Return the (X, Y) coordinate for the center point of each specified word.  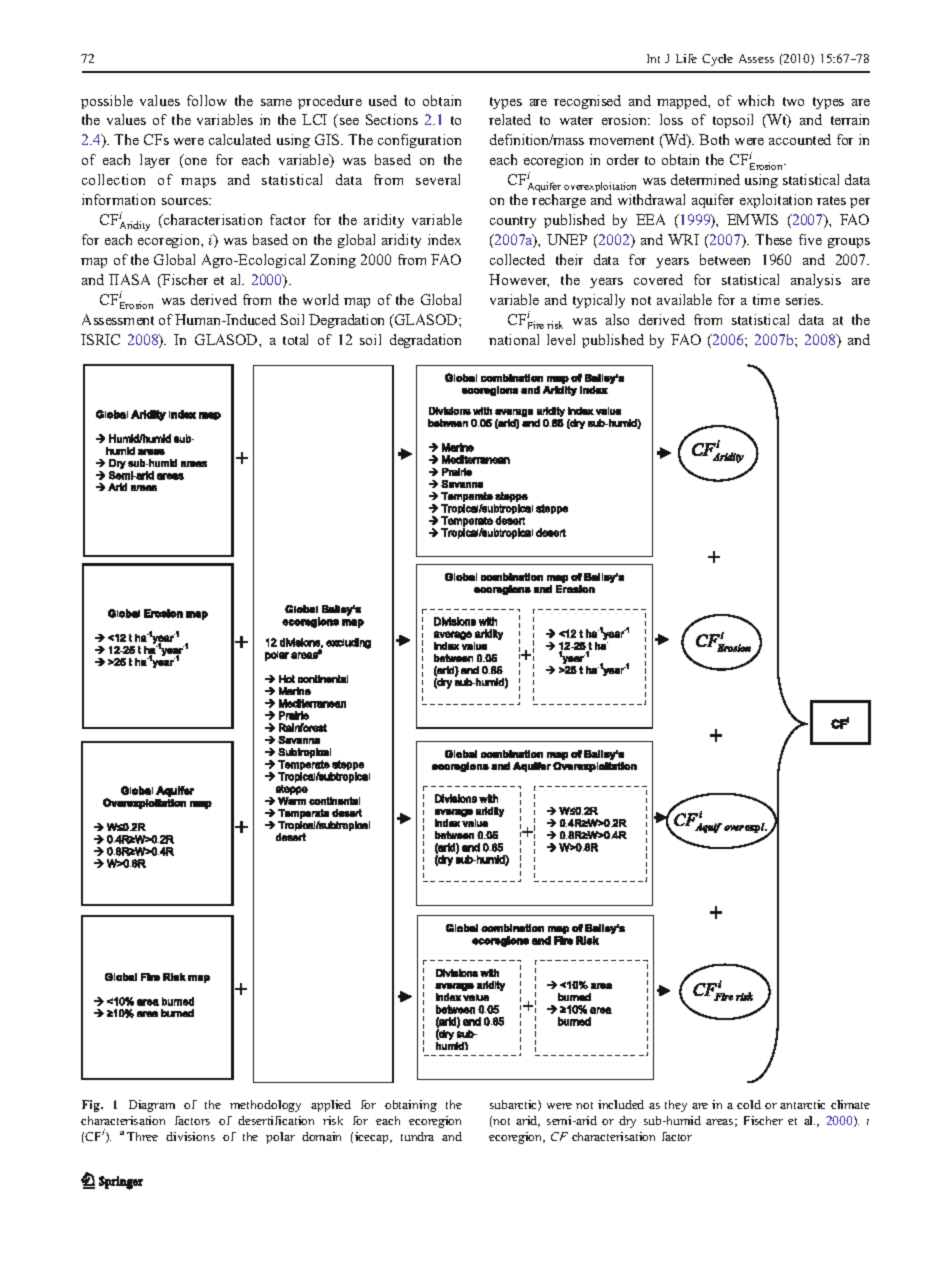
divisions (190, 1136)
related (510, 119)
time (766, 299)
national (514, 339)
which (756, 100)
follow (207, 100)
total (295, 339)
